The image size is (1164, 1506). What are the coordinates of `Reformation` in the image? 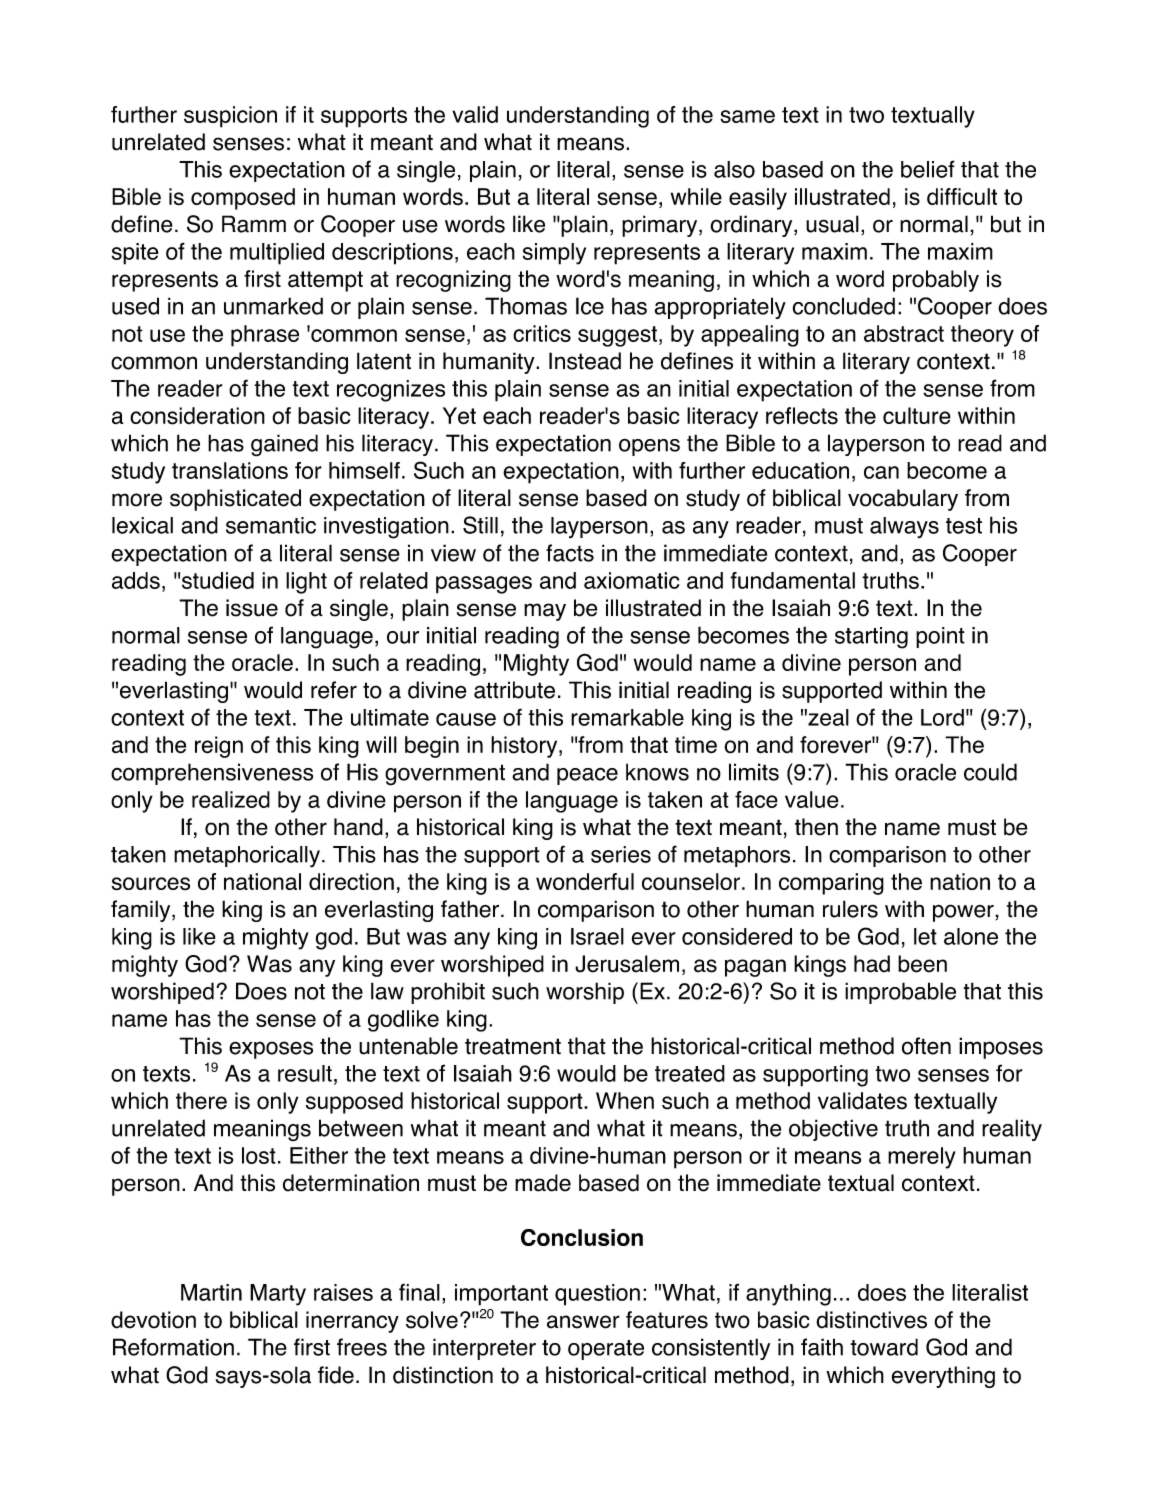 It's located at (173, 1347).
